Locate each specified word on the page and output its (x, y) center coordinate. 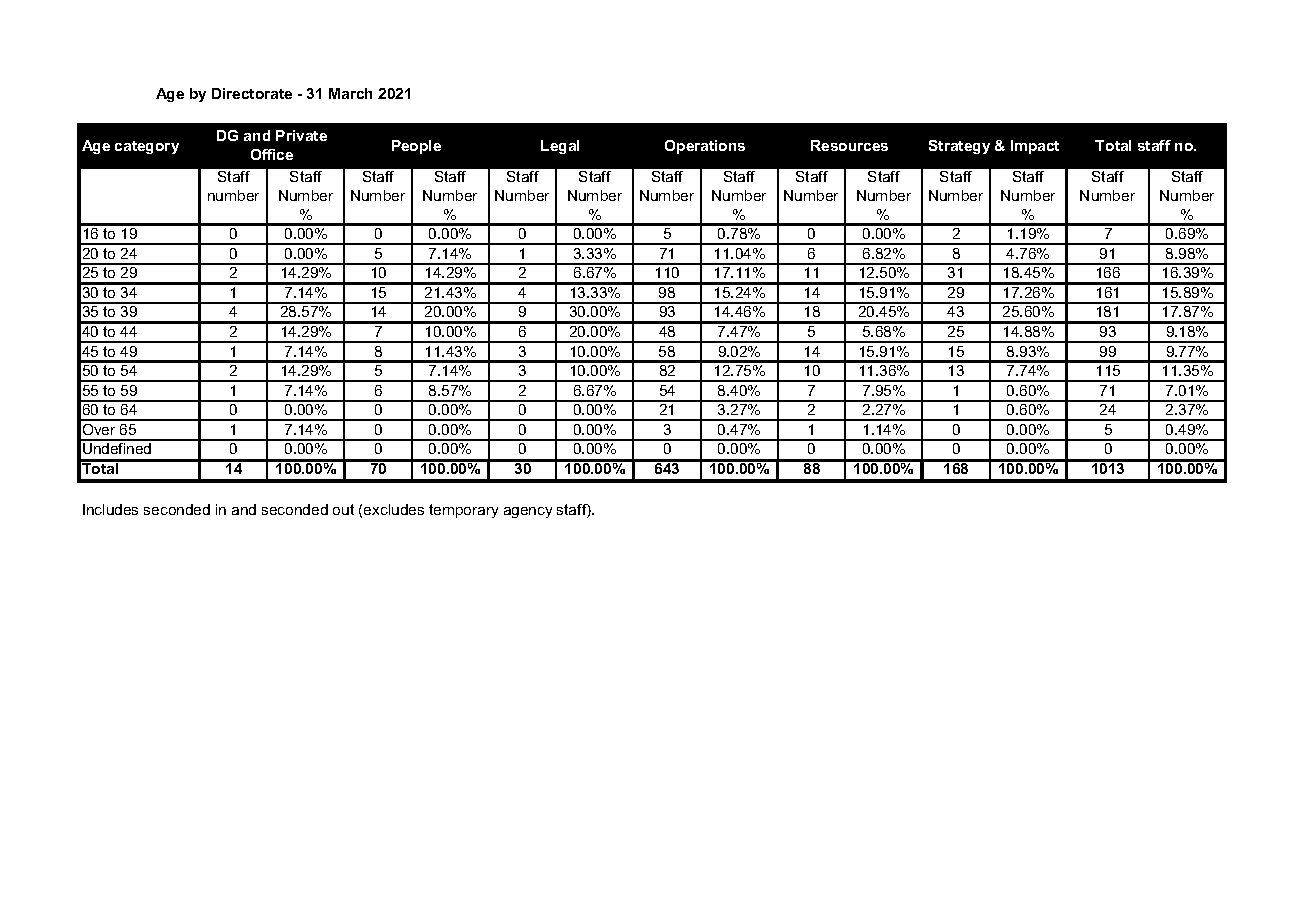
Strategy (959, 147)
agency (528, 512)
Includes (110, 509)
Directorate (252, 93)
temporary (463, 511)
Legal (560, 147)
